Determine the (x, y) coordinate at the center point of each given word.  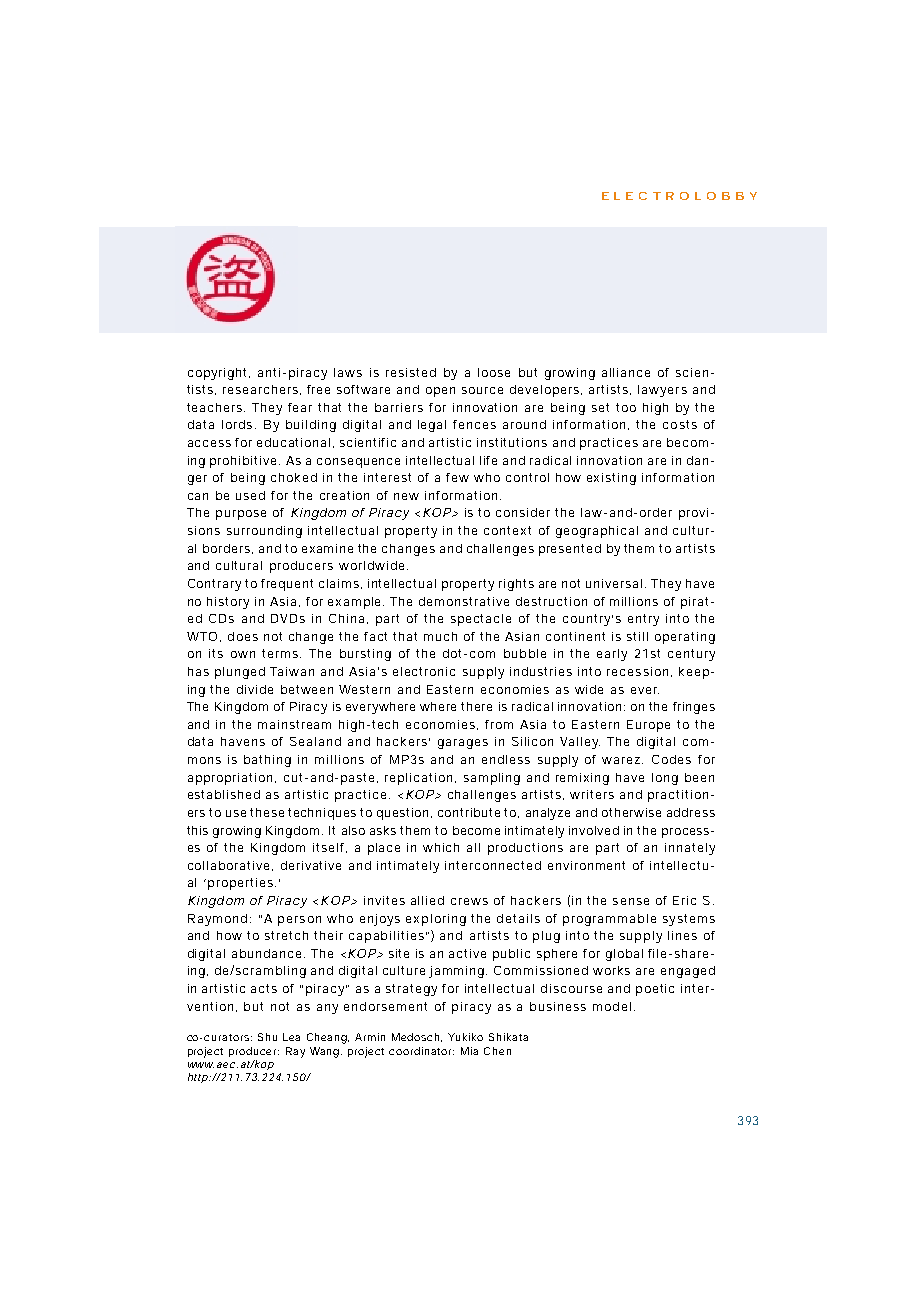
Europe (648, 726)
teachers (216, 407)
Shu (267, 1037)
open (440, 392)
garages (463, 744)
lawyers (662, 391)
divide (255, 689)
